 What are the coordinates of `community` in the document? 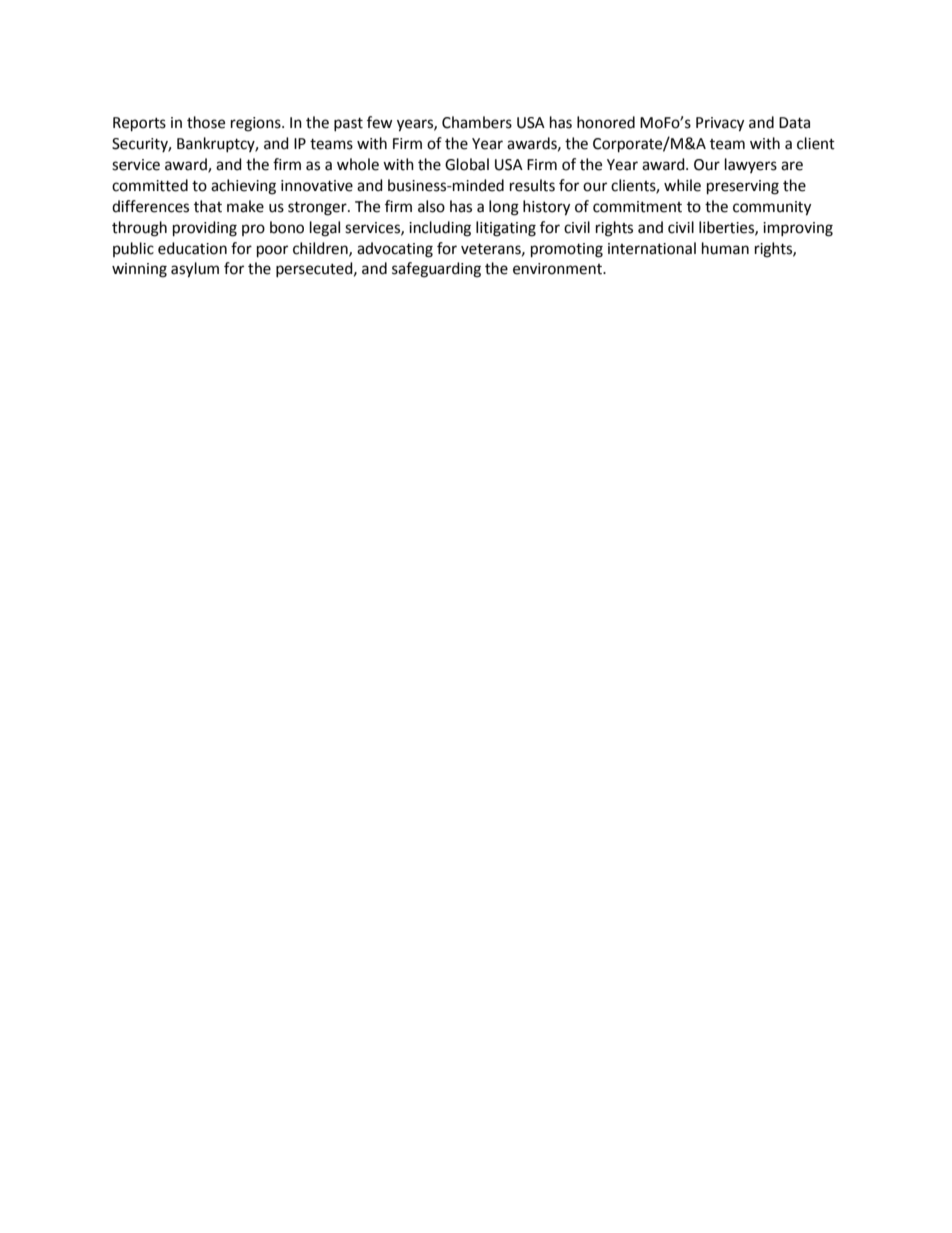 It's located at (772, 208).
